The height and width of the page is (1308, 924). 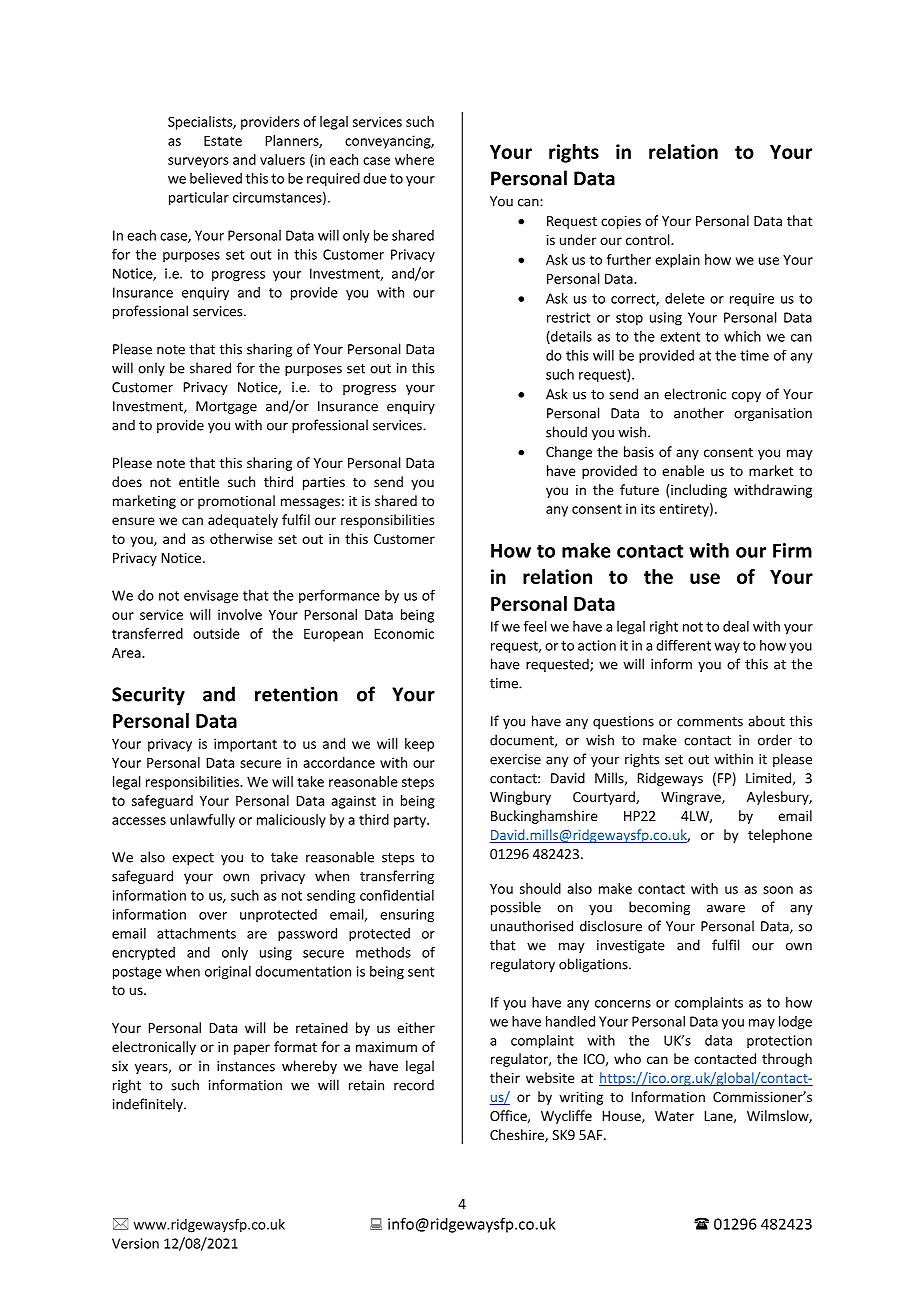 I want to click on Water, so click(x=674, y=1116).
